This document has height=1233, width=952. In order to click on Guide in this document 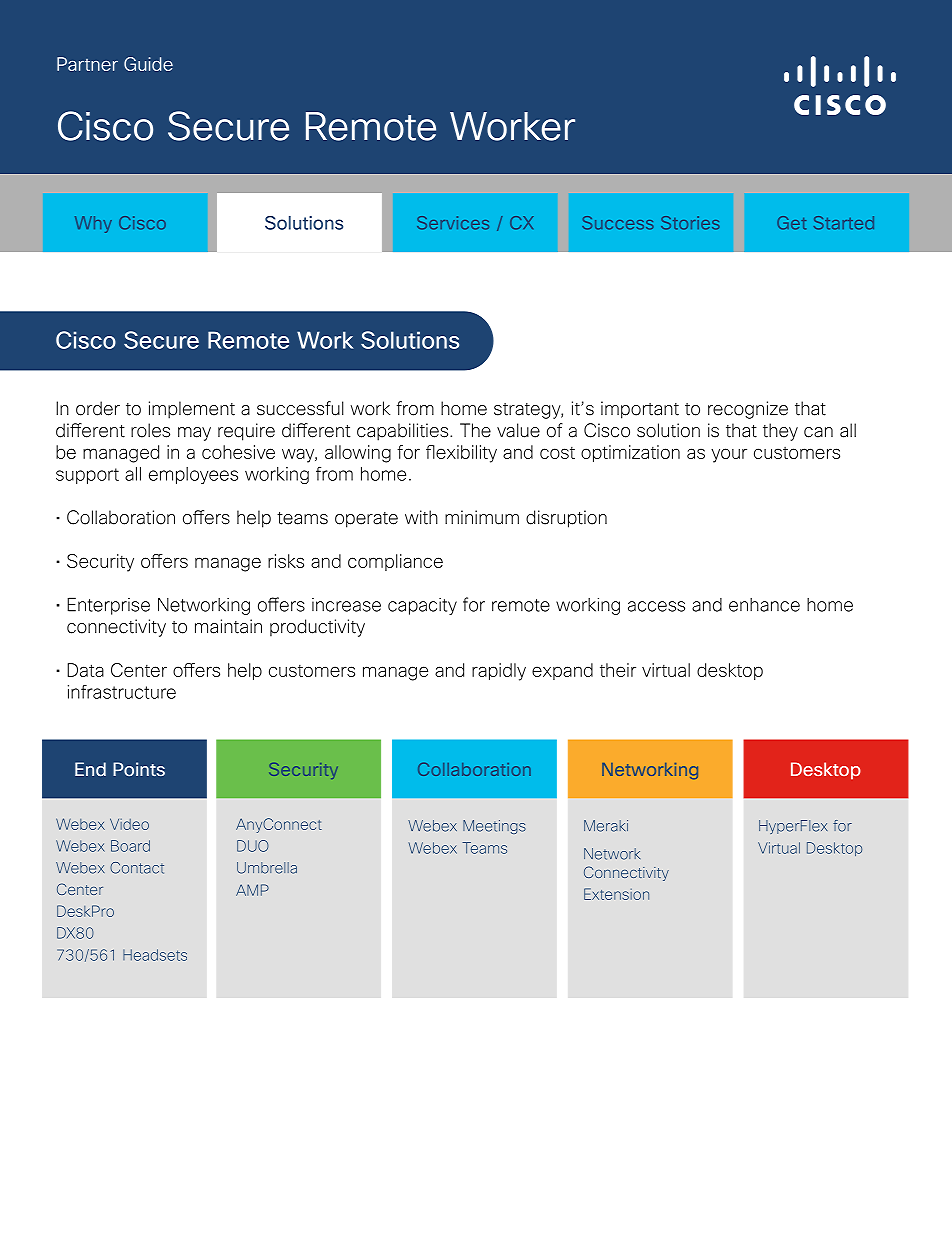, I will do `click(148, 64)`.
